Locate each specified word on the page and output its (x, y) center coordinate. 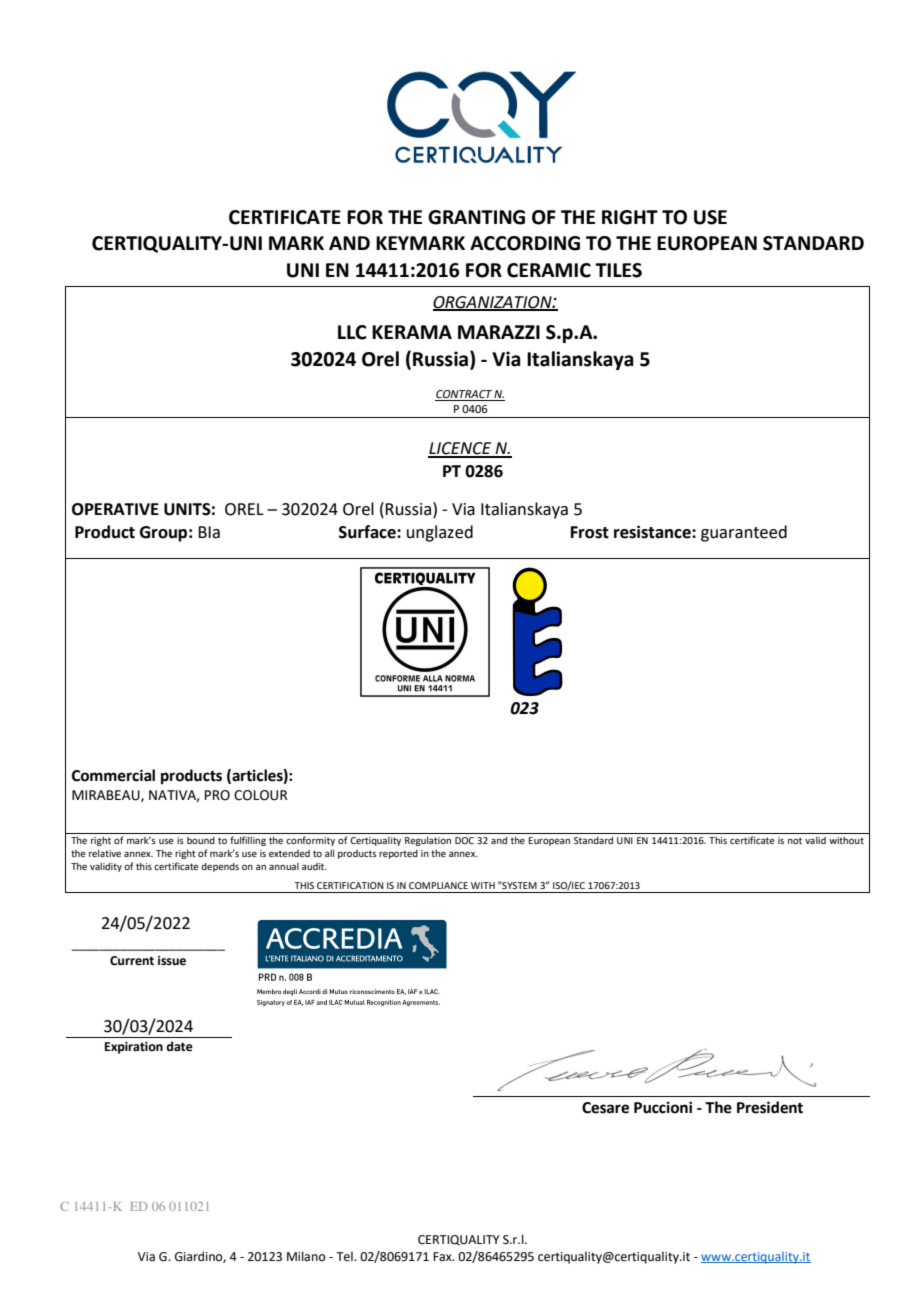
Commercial (113, 775)
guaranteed (744, 533)
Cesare (605, 1108)
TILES (618, 270)
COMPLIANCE (438, 885)
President (770, 1107)
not (795, 840)
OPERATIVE (115, 509)
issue (172, 961)
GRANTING (476, 217)
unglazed (440, 533)
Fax (443, 1257)
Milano (306, 1256)
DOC (464, 840)
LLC (352, 332)
